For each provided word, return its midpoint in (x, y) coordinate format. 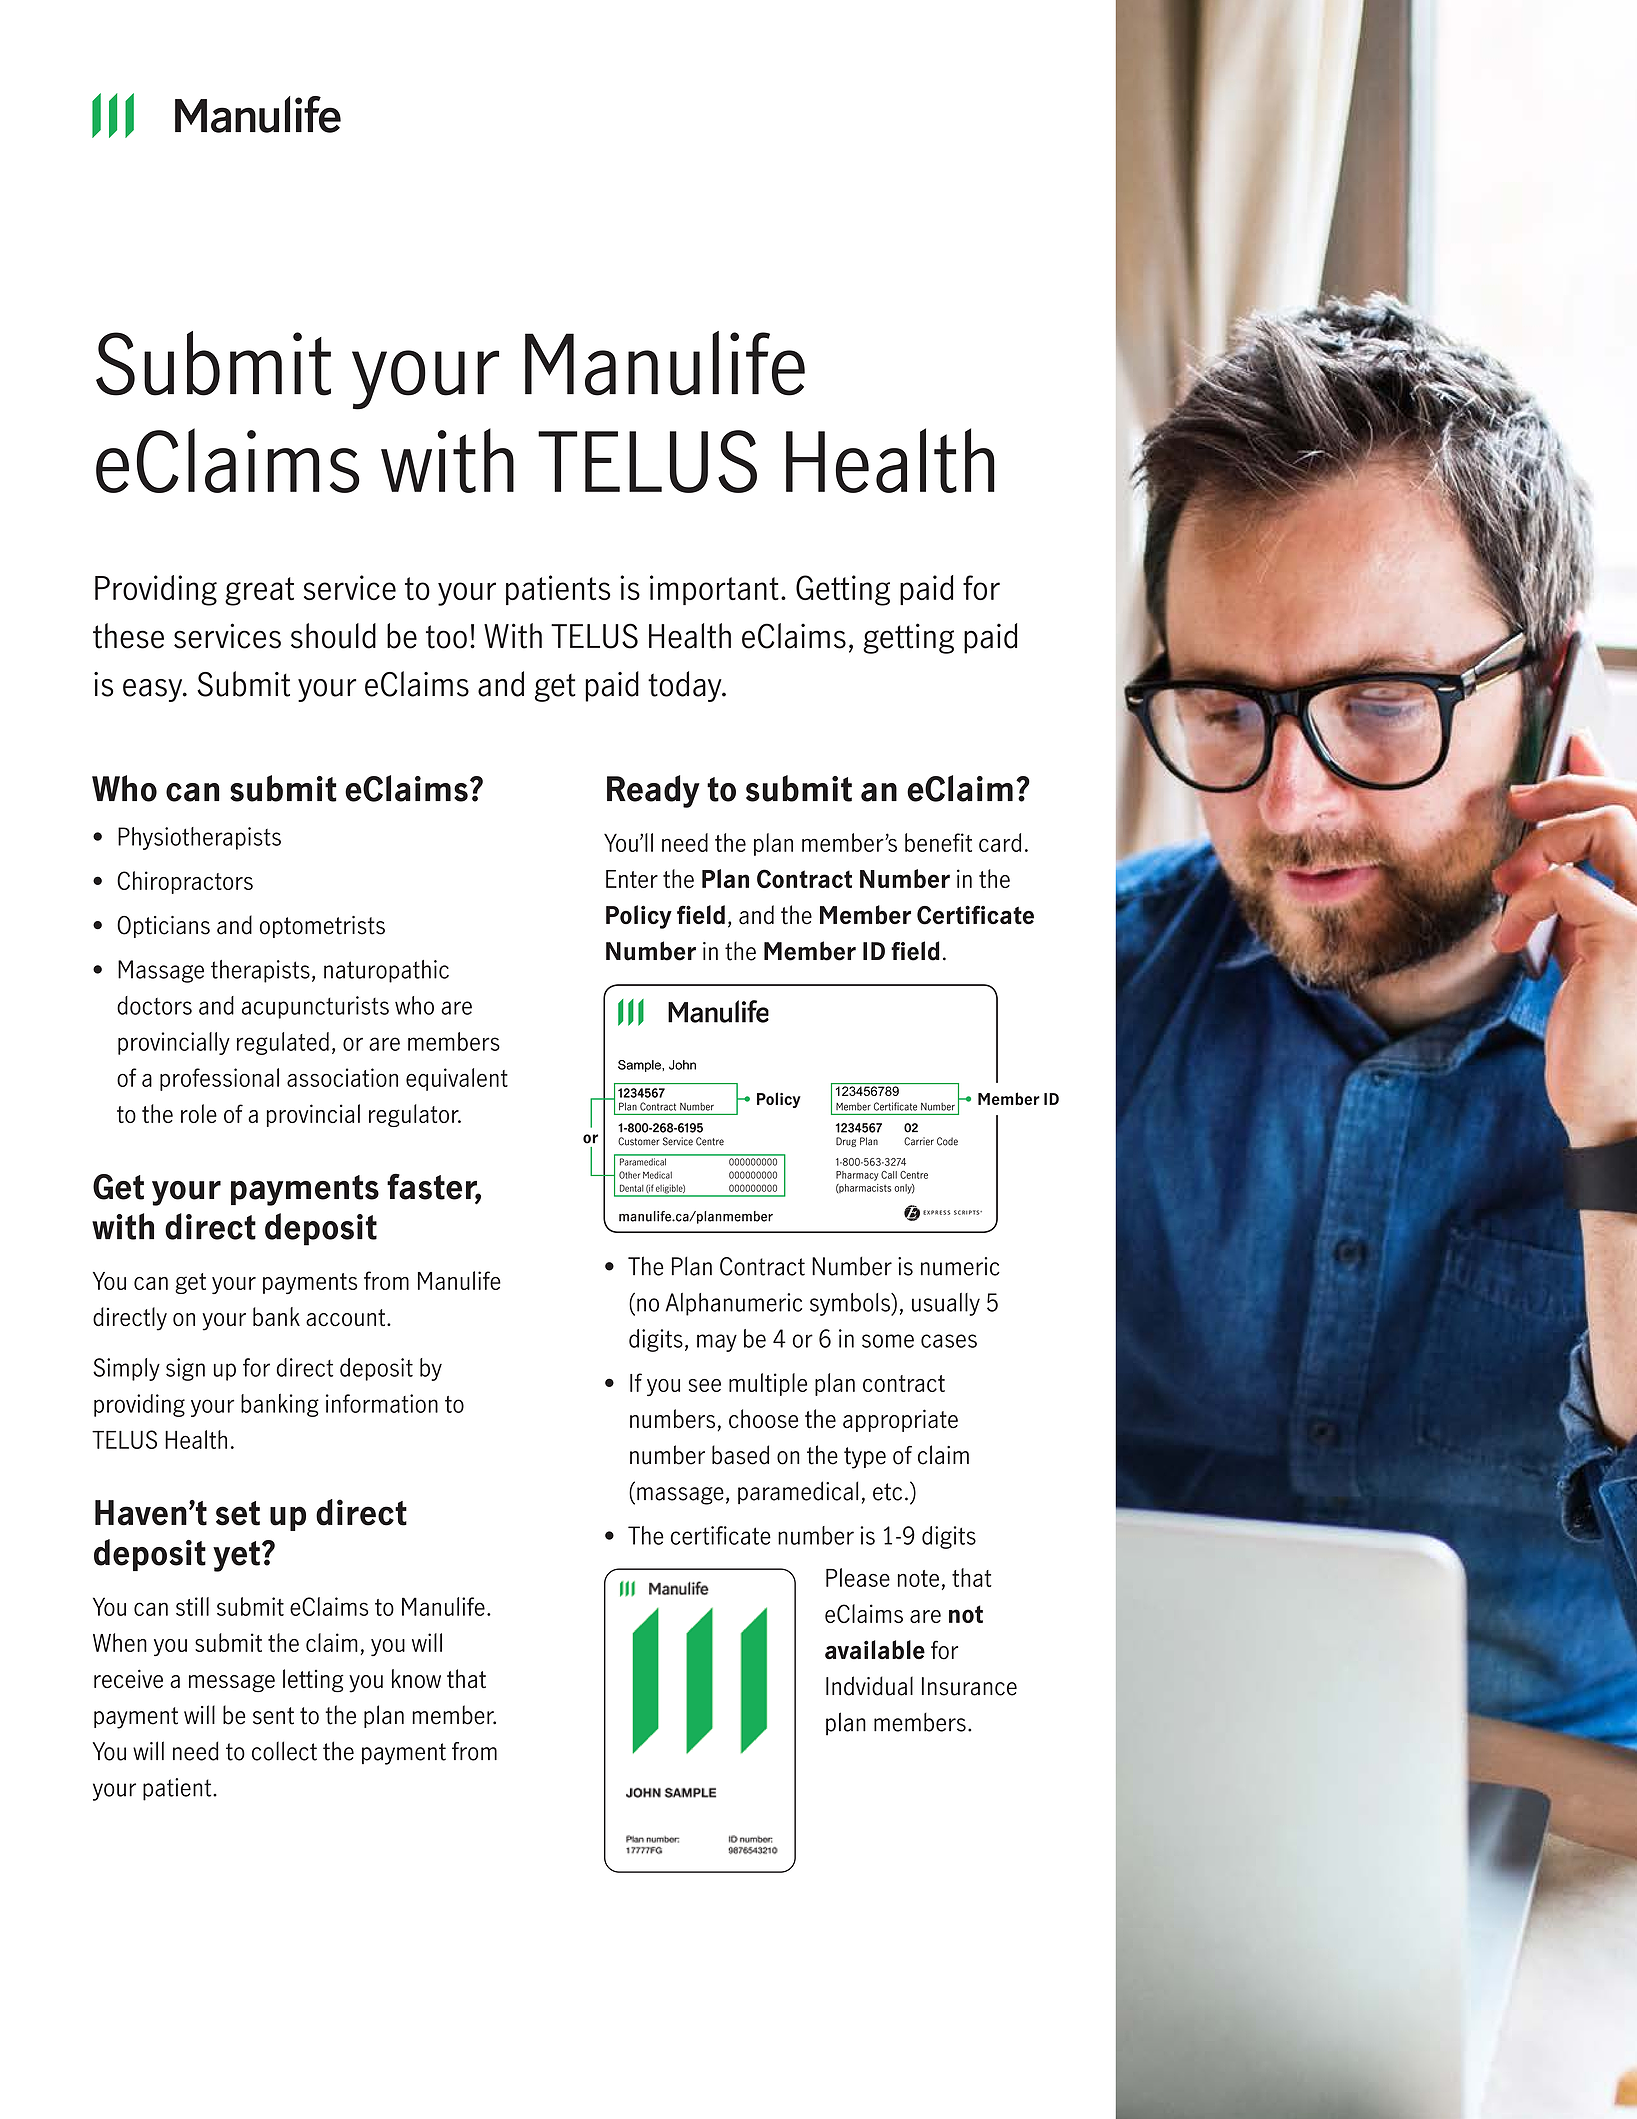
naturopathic (386, 971)
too (446, 637)
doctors (154, 1005)
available (875, 1649)
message (232, 1684)
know (416, 1678)
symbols (851, 1304)
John (682, 1065)
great (259, 591)
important (714, 590)
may (717, 1343)
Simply (126, 1369)
